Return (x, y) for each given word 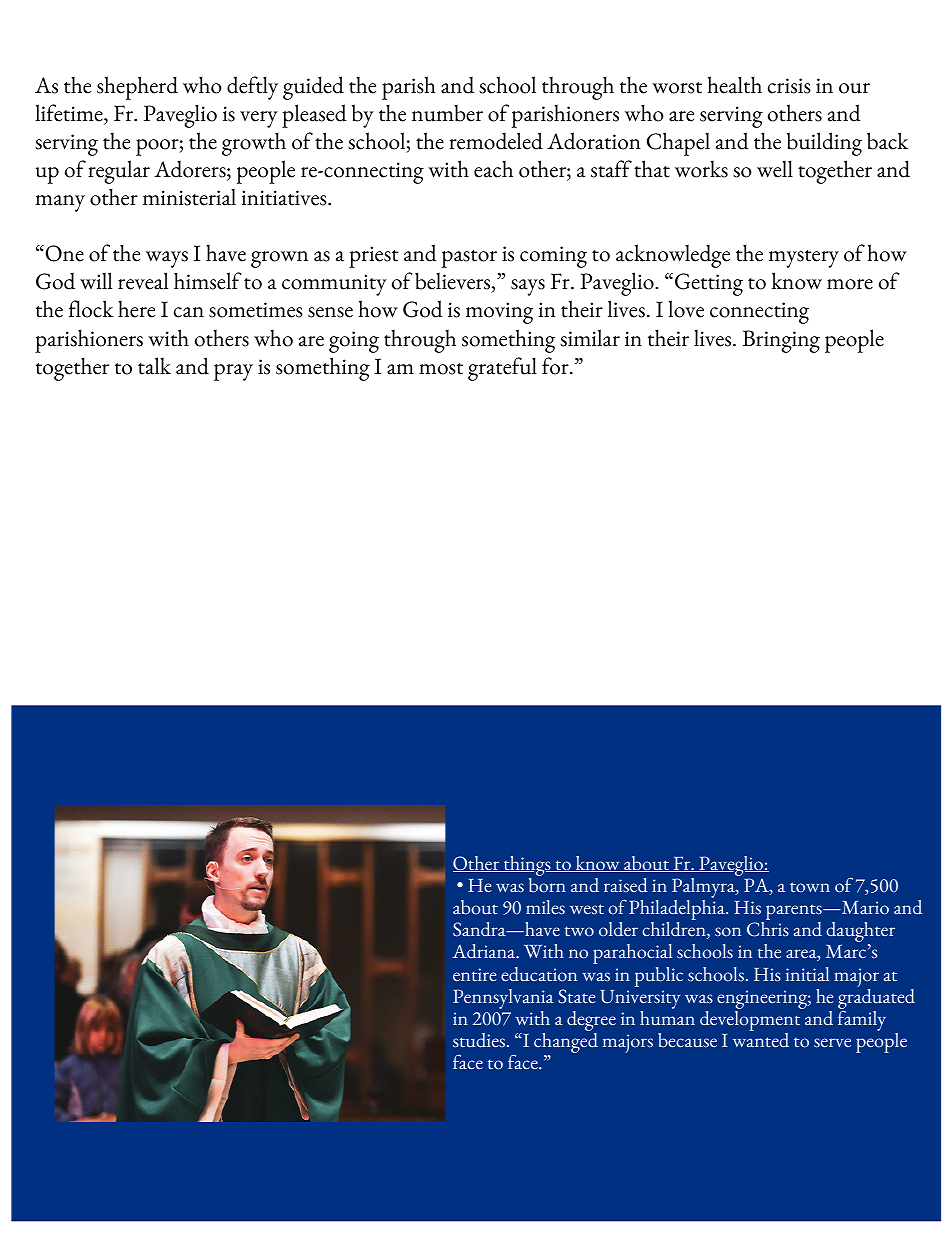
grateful (502, 369)
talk (154, 366)
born (547, 884)
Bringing (781, 341)
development (751, 1021)
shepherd (137, 88)
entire (475, 975)
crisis (789, 86)
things (527, 866)
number (447, 113)
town (810, 887)
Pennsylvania (503, 999)
